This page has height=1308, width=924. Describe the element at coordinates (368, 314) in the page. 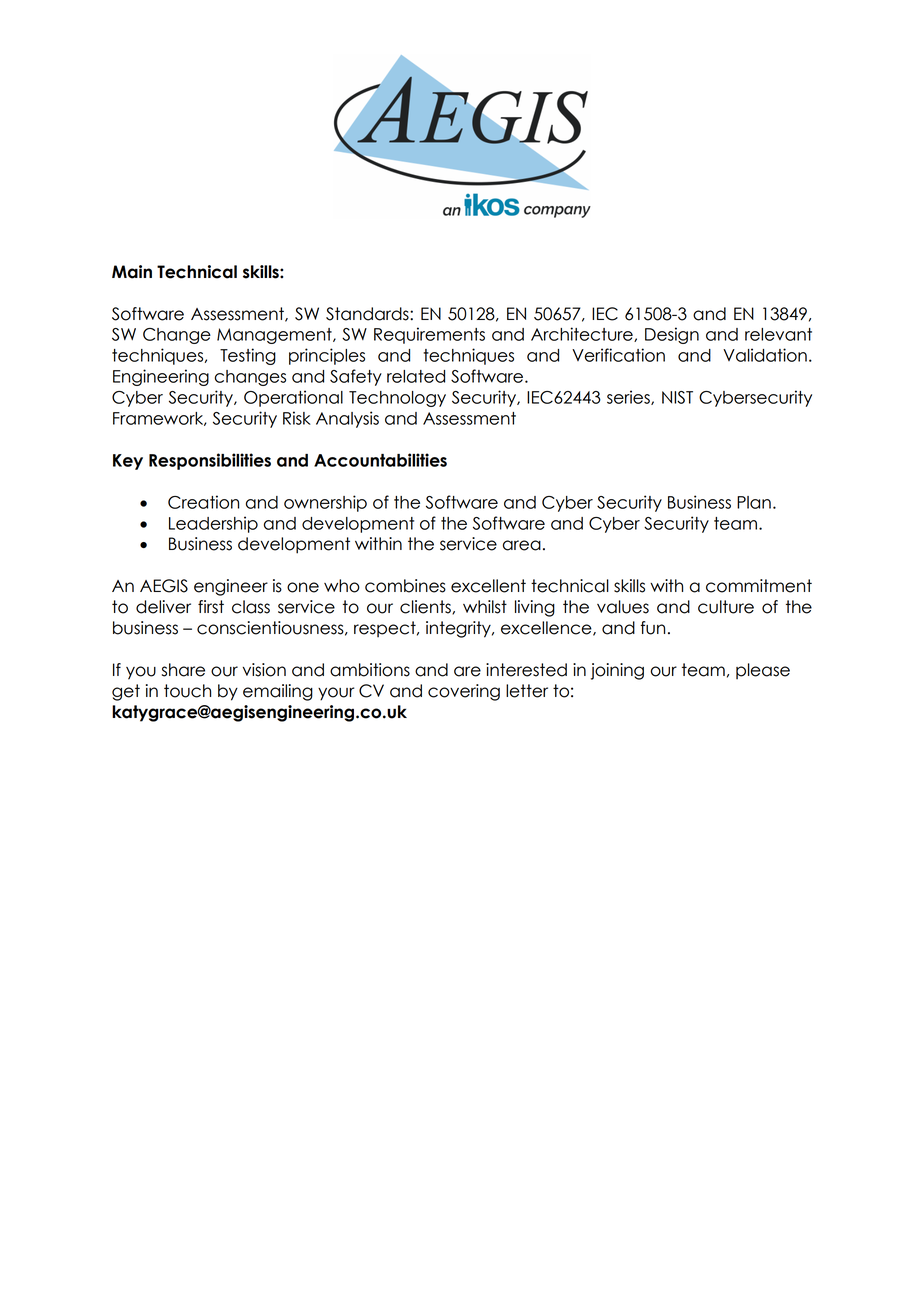

I see `Standards` at that location.
